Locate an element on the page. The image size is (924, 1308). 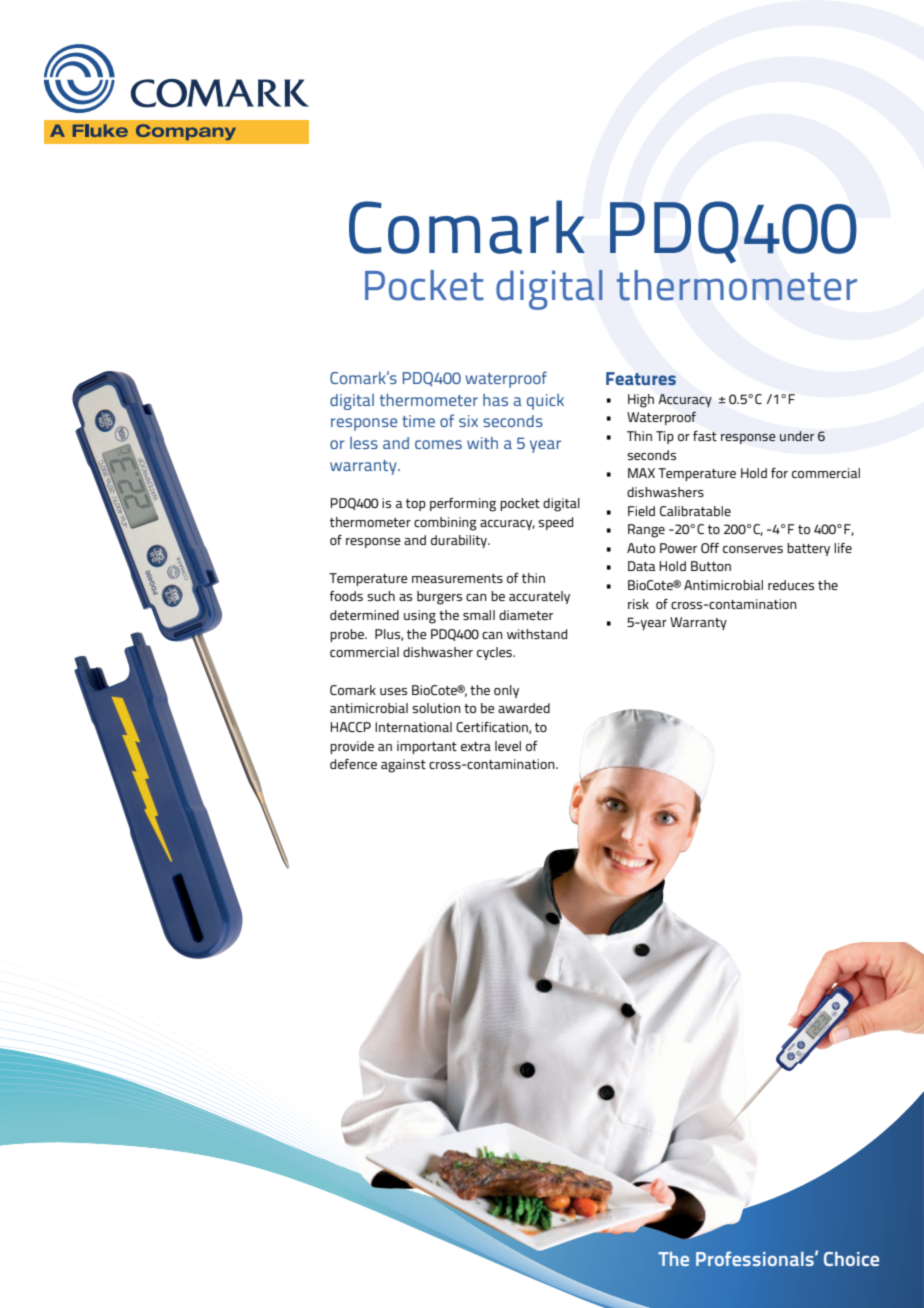
time is located at coordinates (418, 421).
